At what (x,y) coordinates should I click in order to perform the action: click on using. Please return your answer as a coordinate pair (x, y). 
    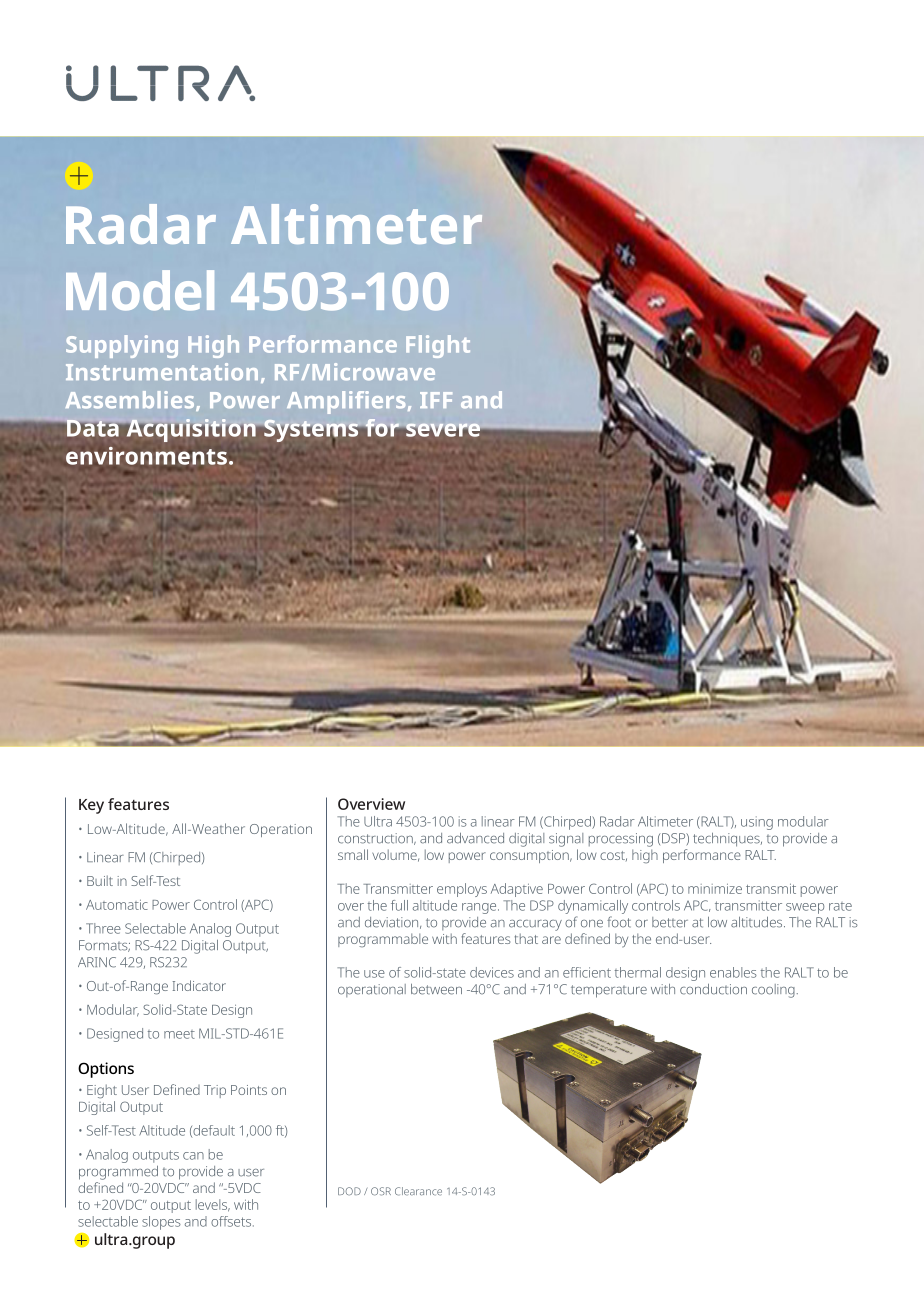
    Looking at the image, I should click on (757, 823).
